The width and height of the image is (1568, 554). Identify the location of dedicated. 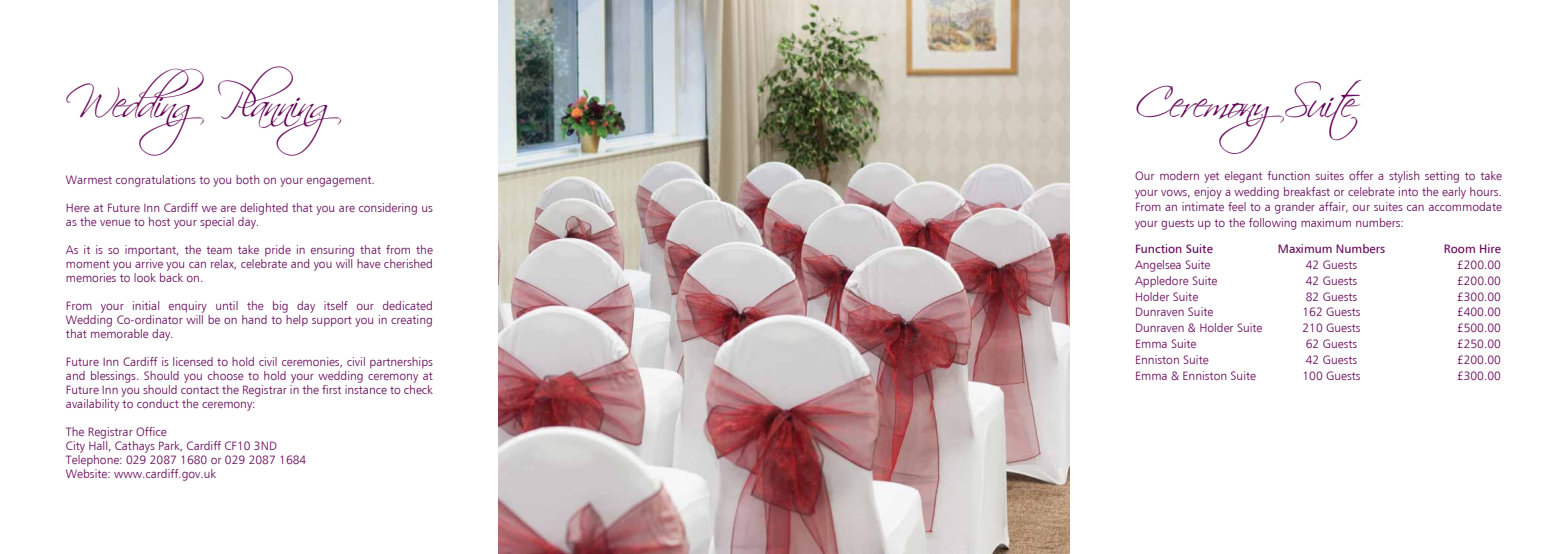
(407, 305).
